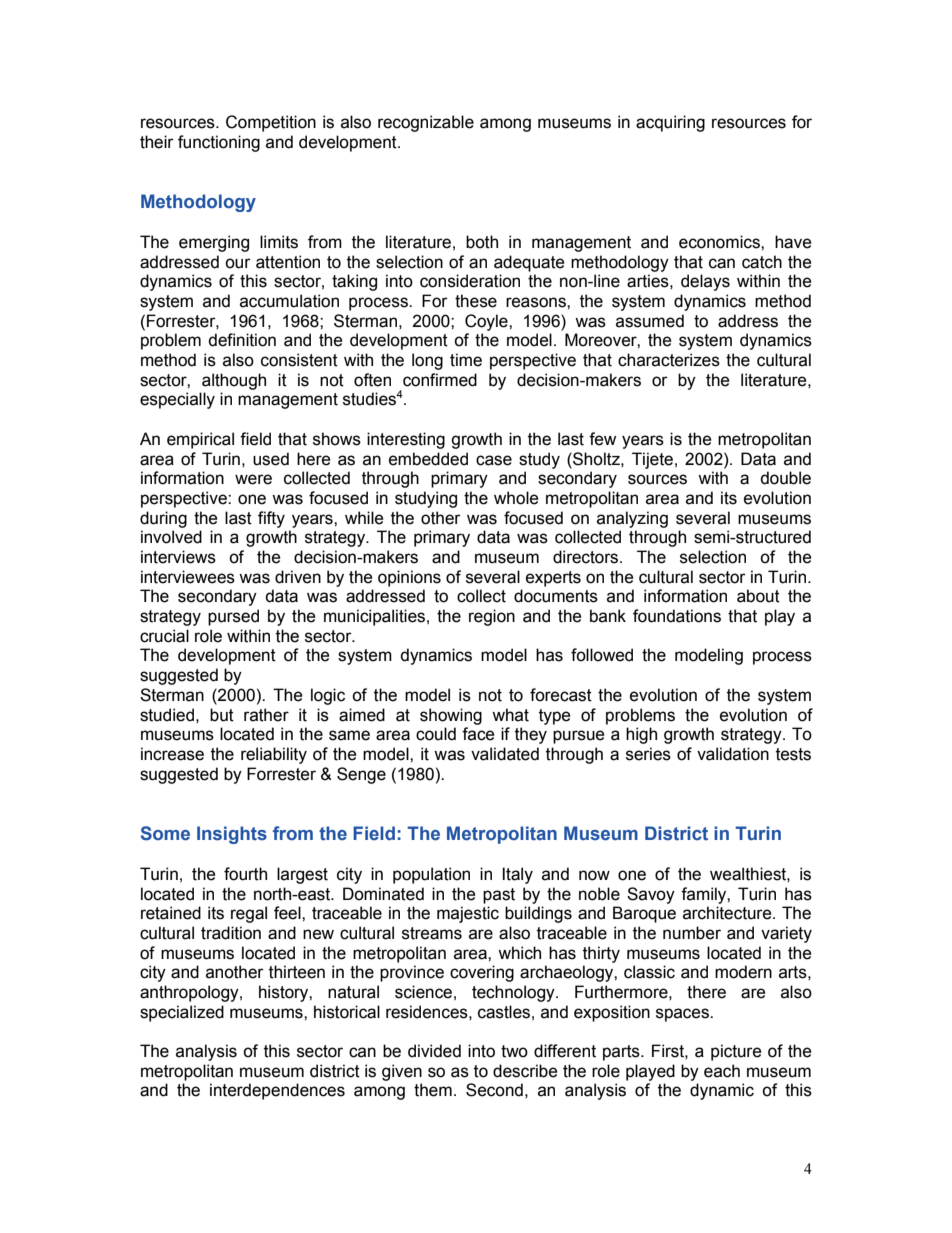 Image resolution: width=952 pixels, height=1233 pixels. What do you see at coordinates (670, 123) in the document?
I see `acquiring` at bounding box center [670, 123].
